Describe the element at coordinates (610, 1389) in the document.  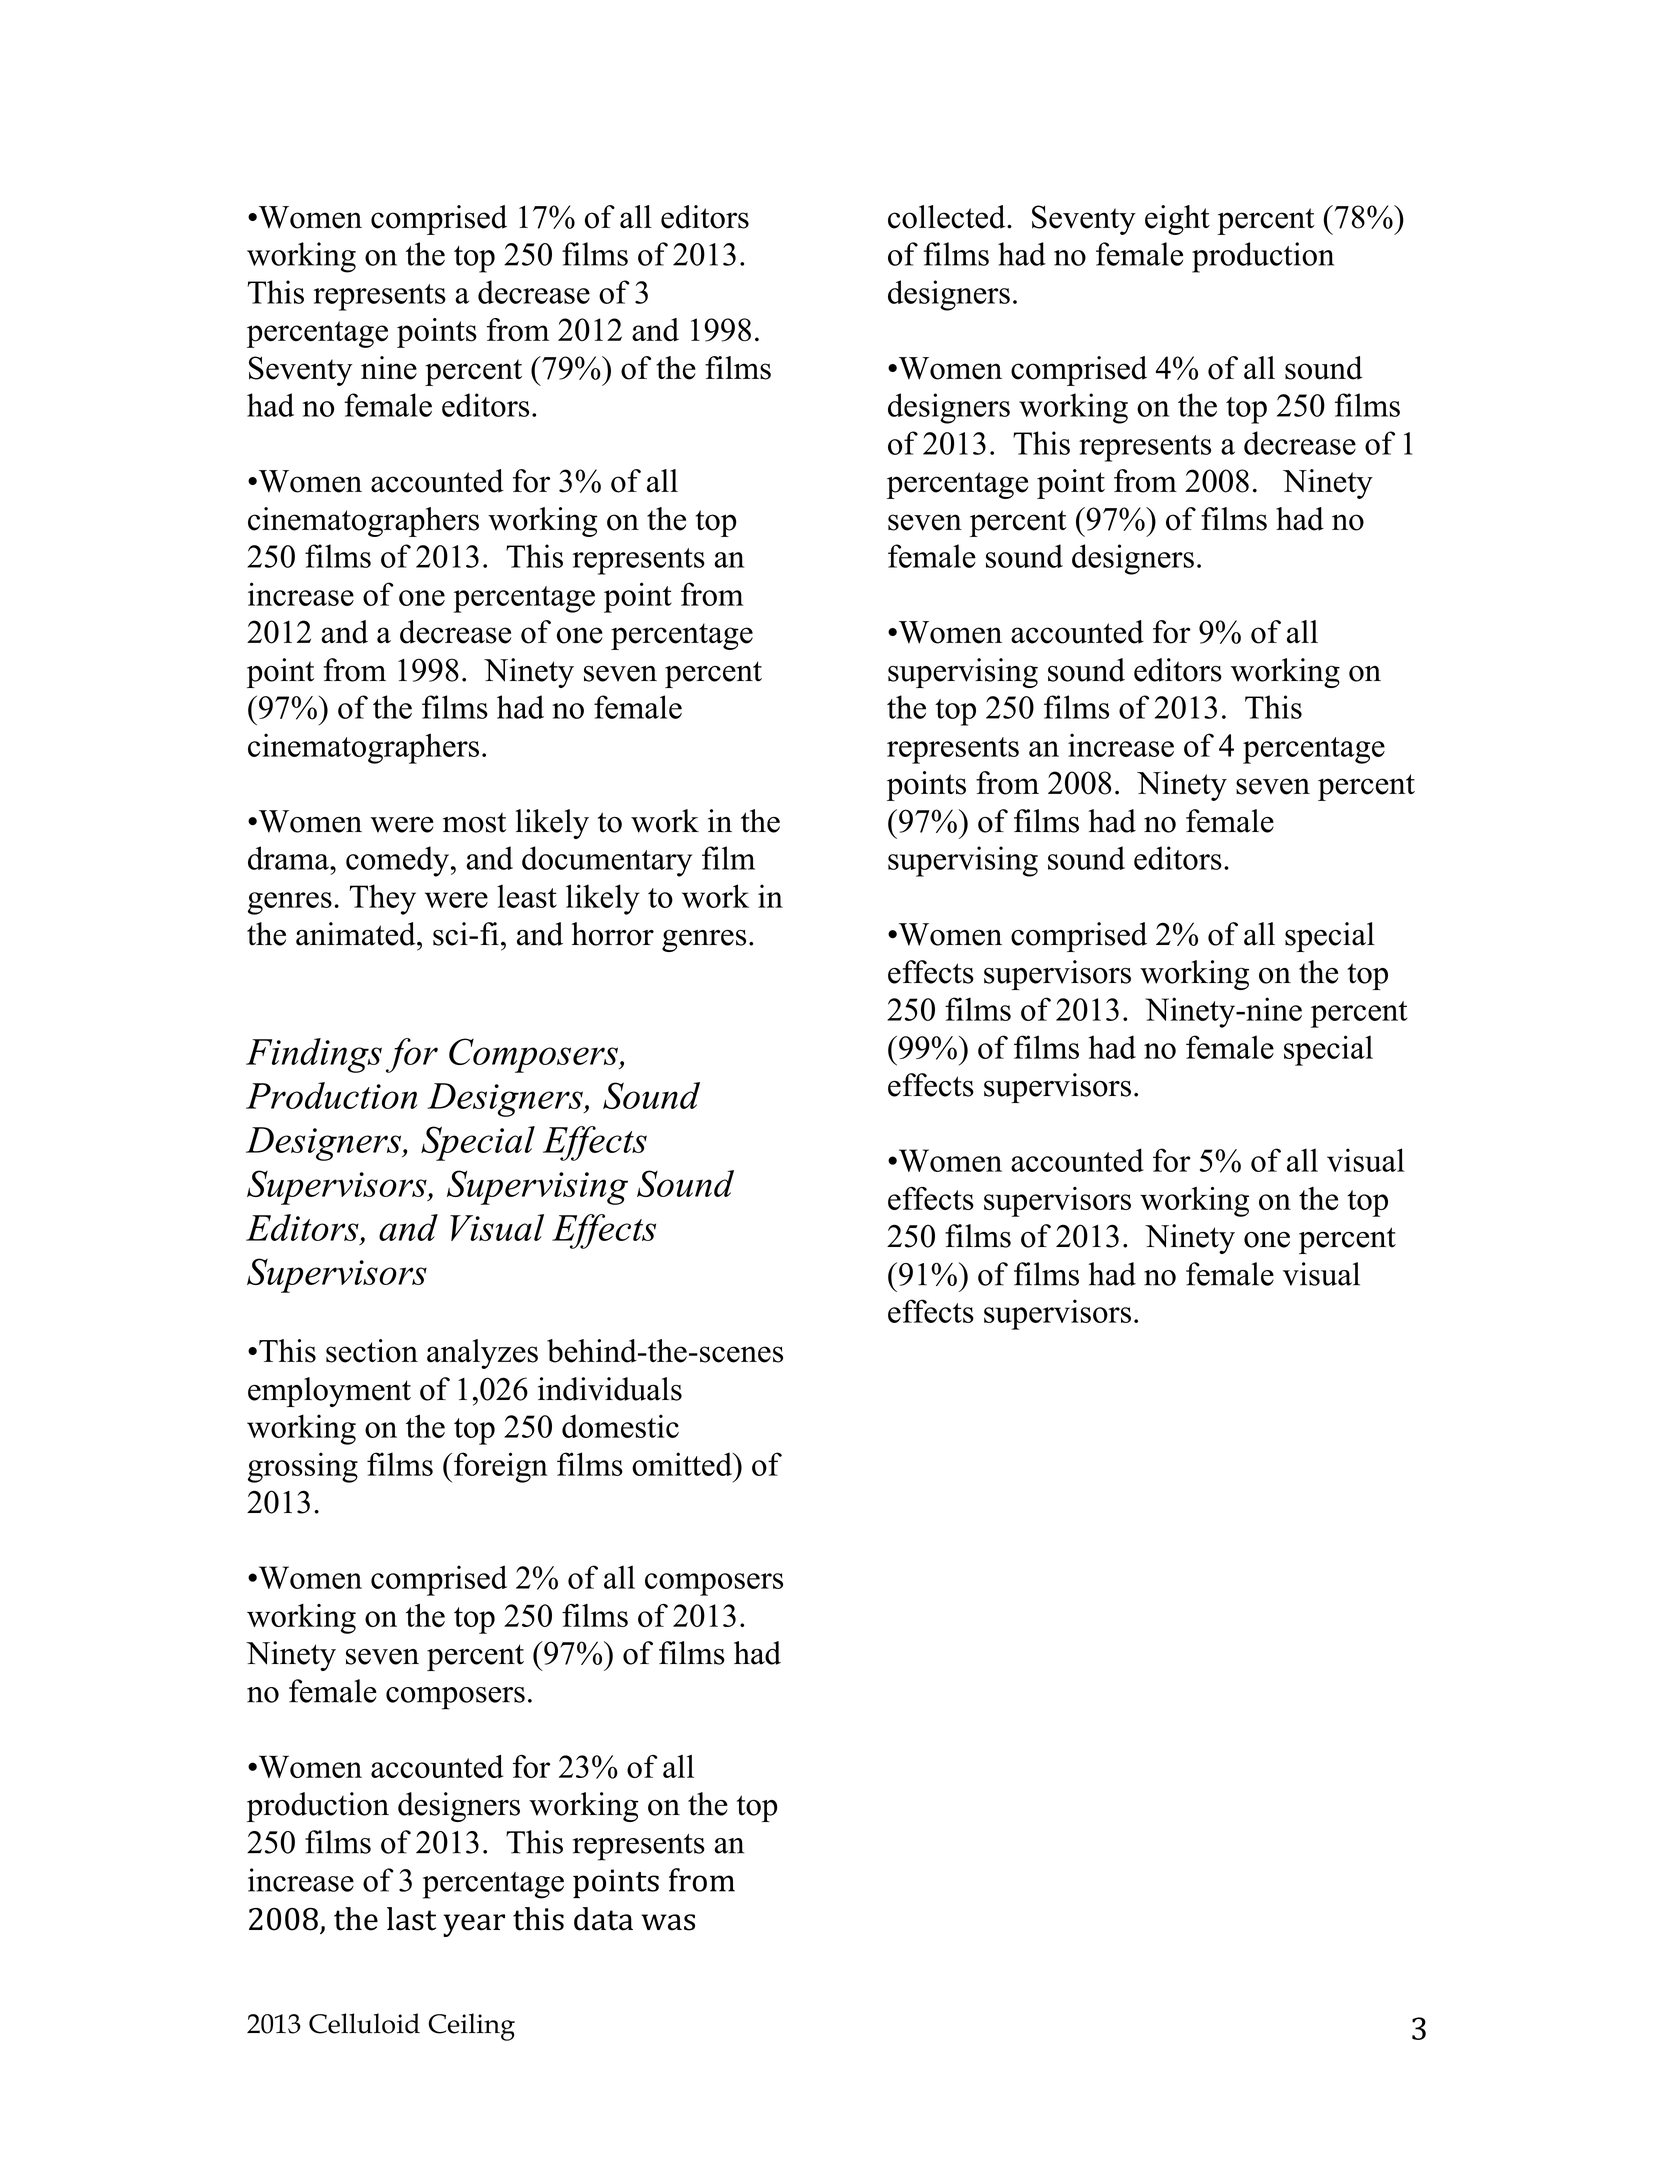
I see `individuals` at that location.
